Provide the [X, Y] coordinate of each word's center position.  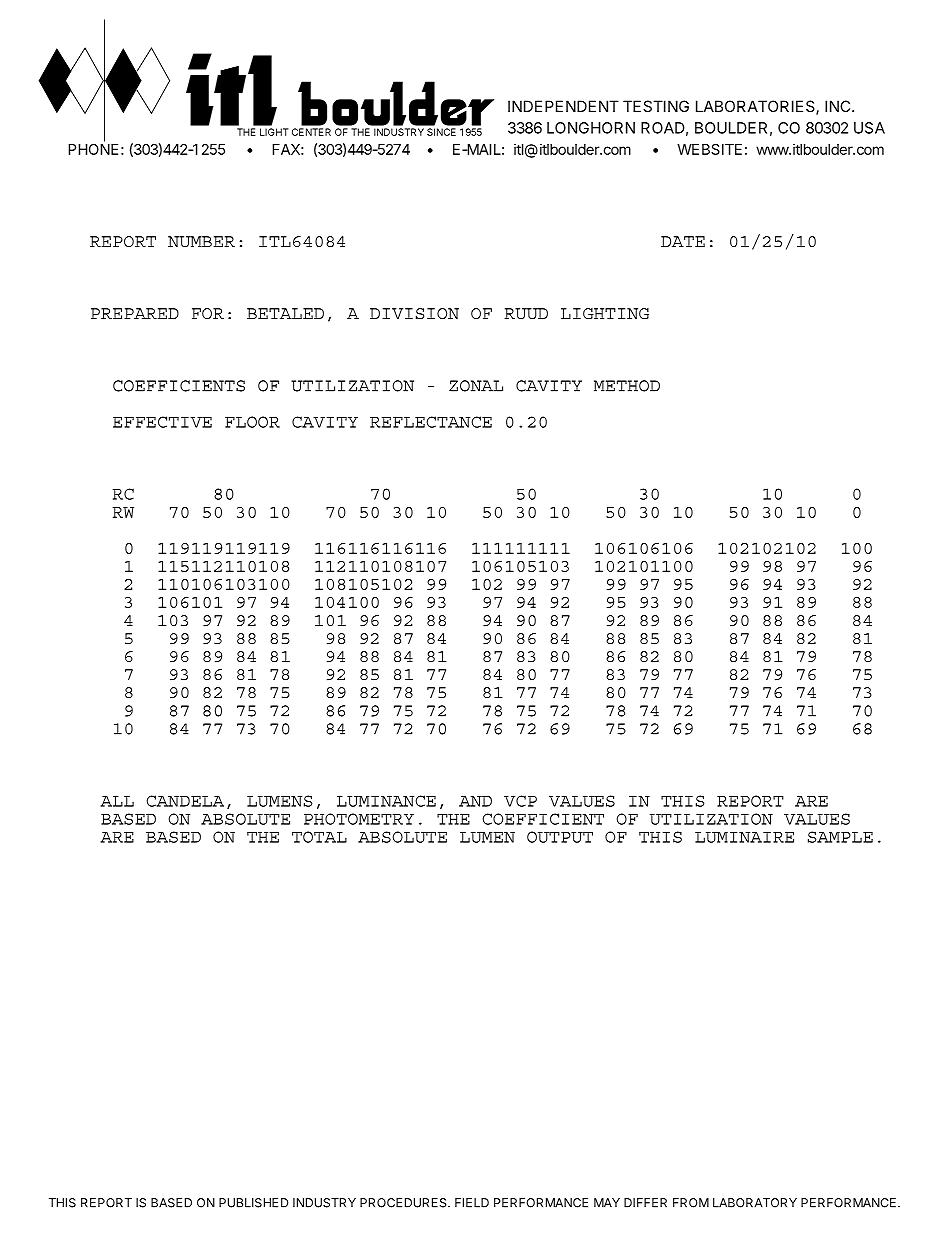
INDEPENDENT [563, 106]
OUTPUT [560, 837]
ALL [117, 801]
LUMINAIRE [744, 837]
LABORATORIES [756, 107]
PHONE [93, 148]
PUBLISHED [253, 1203]
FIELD [472, 1203]
